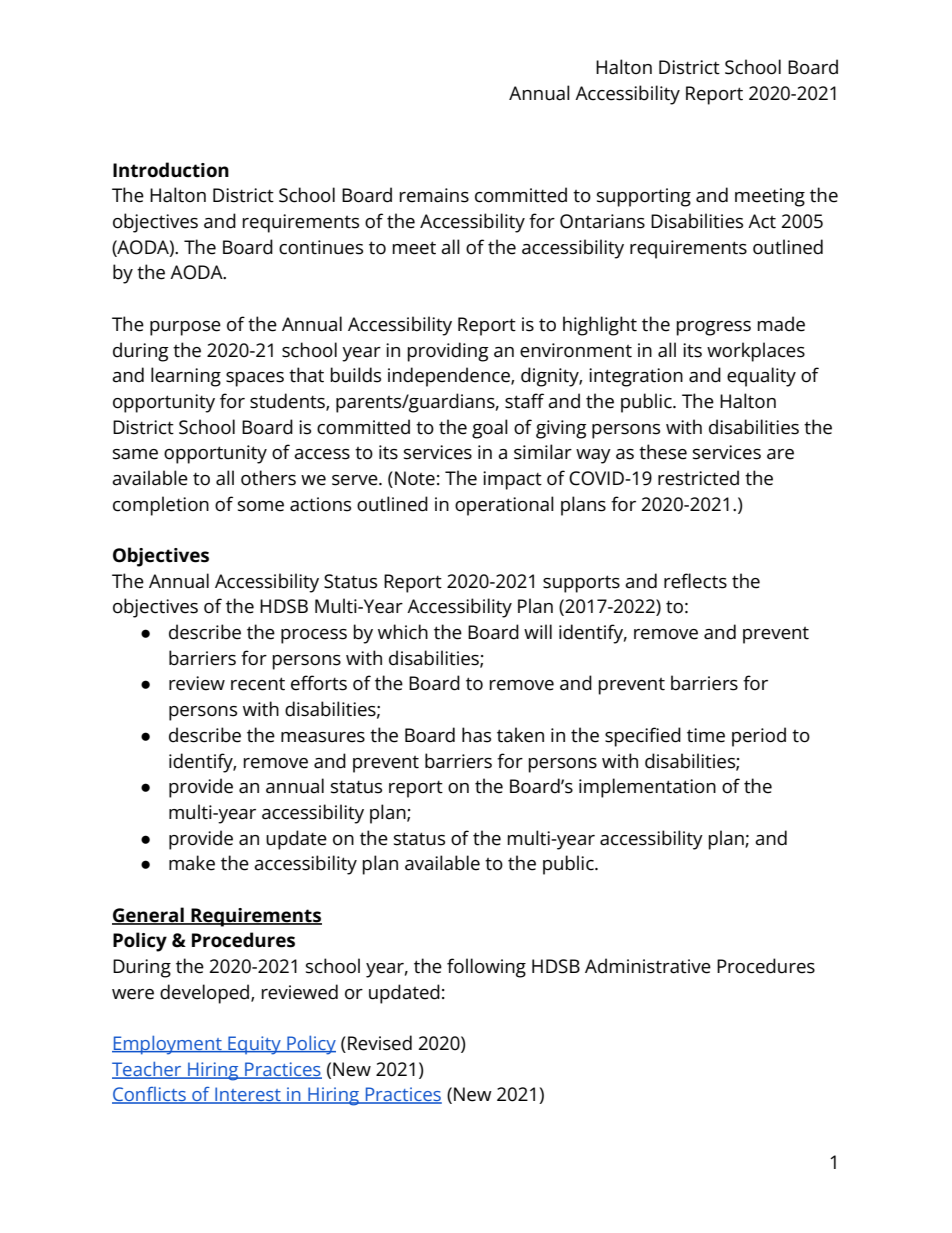 Image resolution: width=952 pixels, height=1233 pixels. I want to click on Introduction, so click(171, 170).
